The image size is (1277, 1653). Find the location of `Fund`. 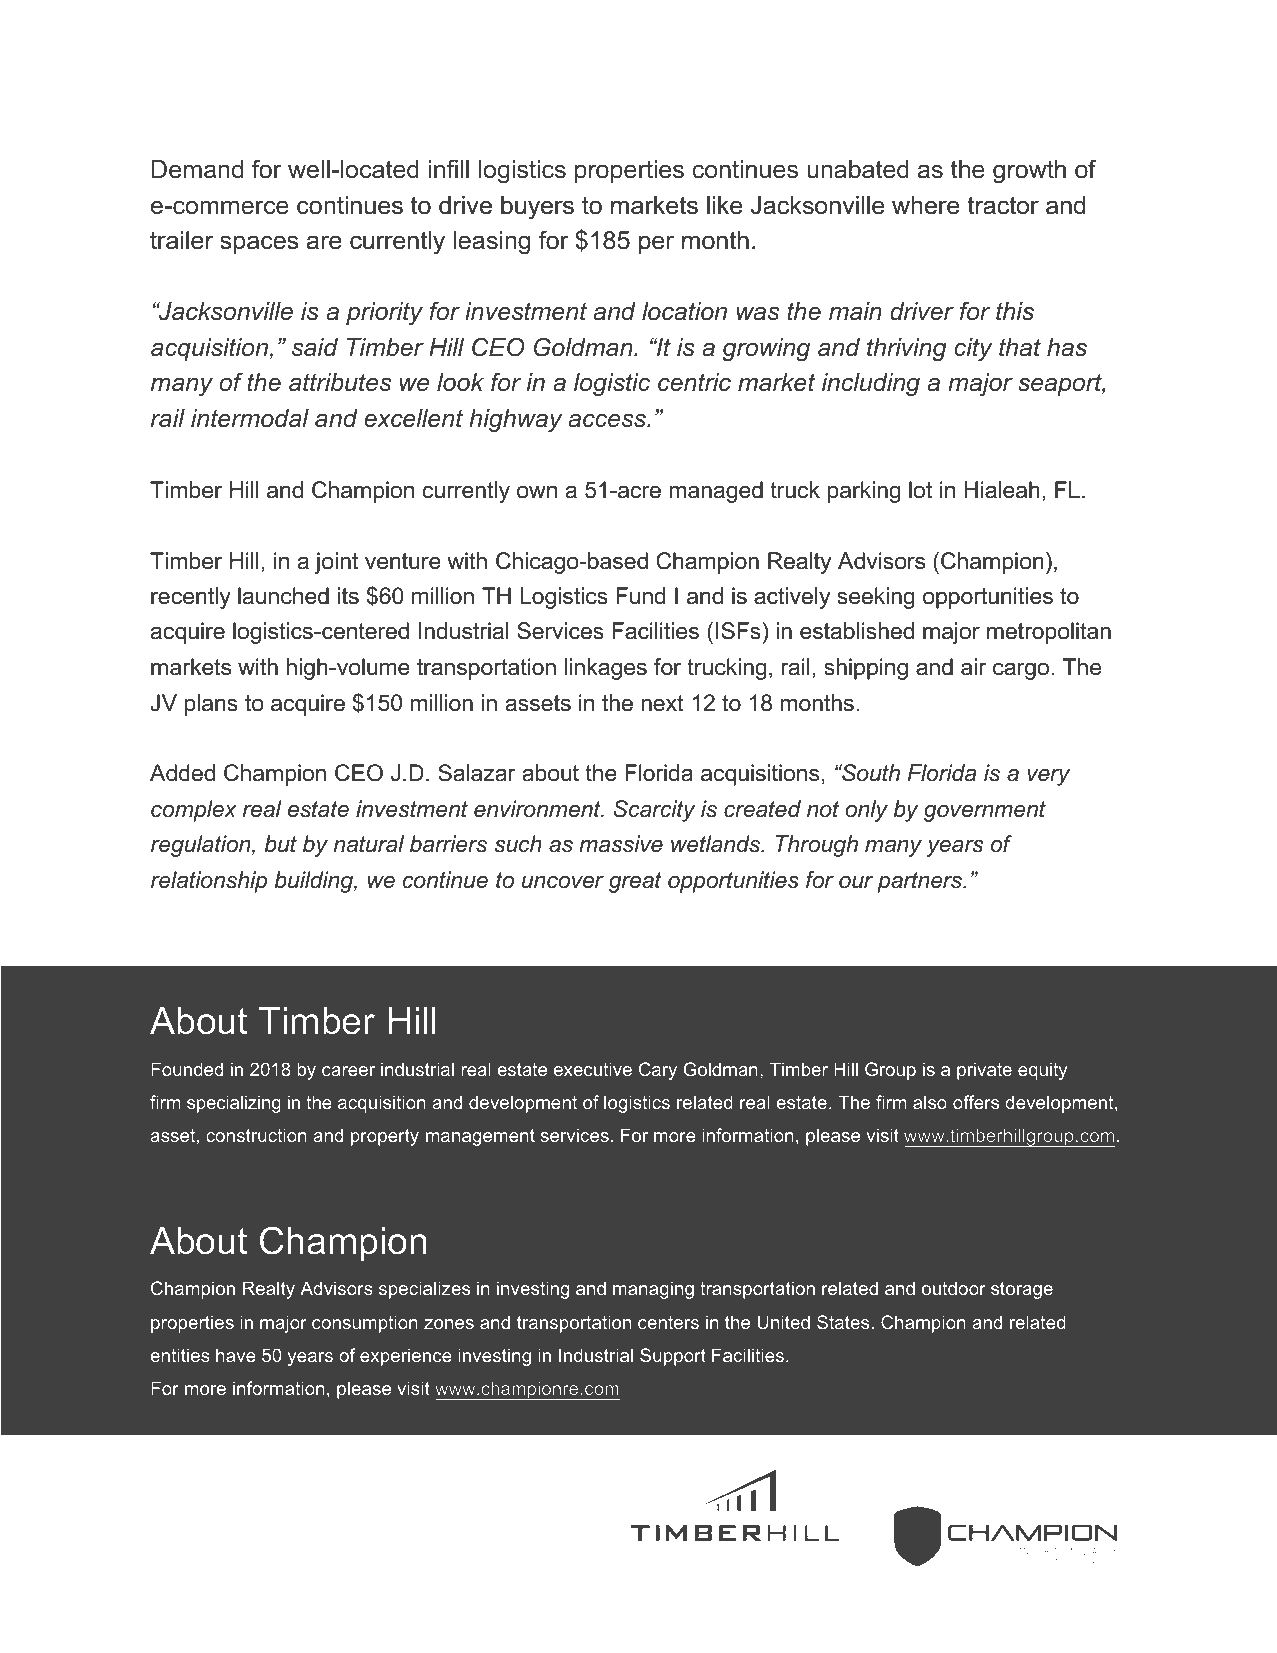

Fund is located at coordinates (640, 596).
